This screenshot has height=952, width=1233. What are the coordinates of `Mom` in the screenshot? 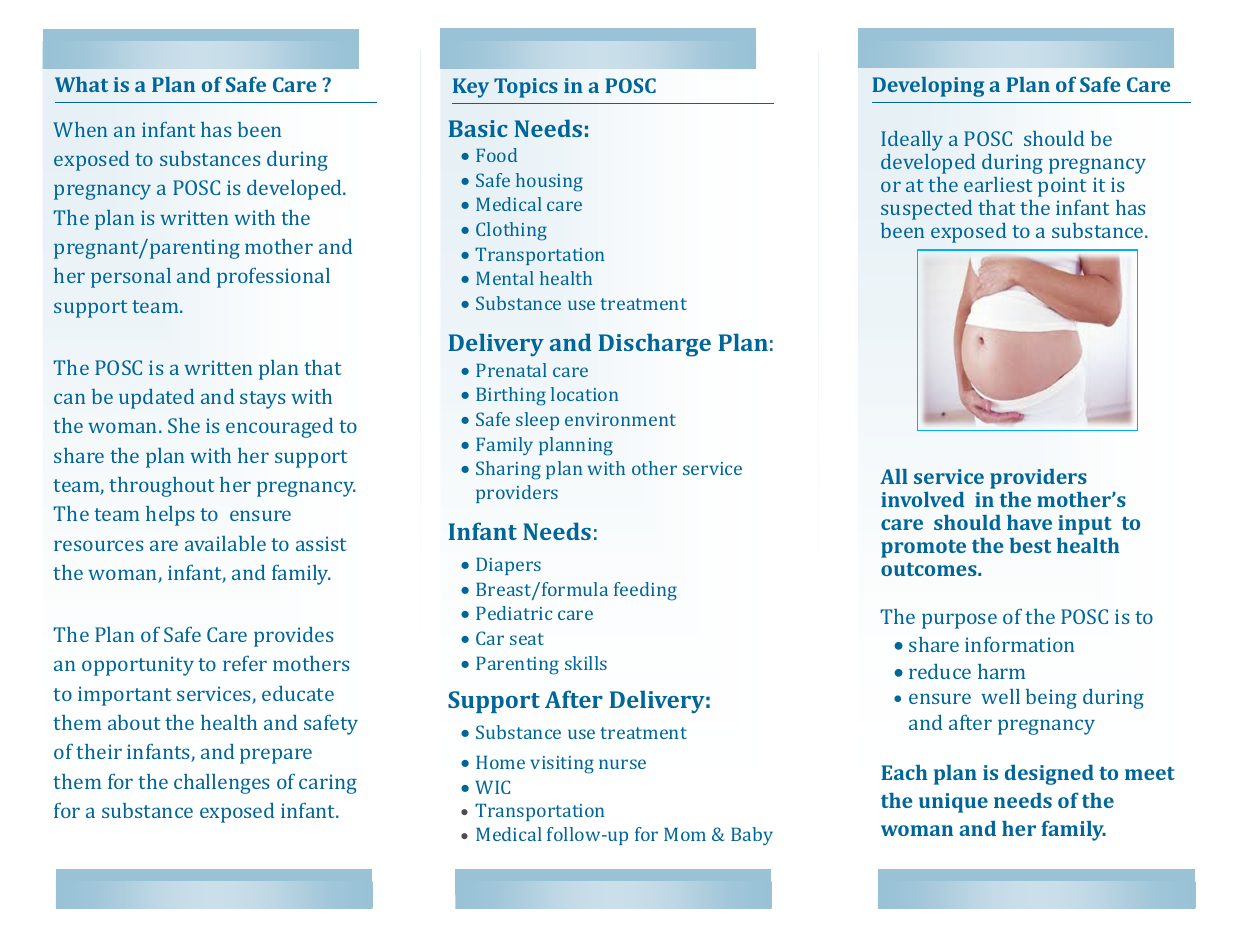 It's located at (685, 834).
